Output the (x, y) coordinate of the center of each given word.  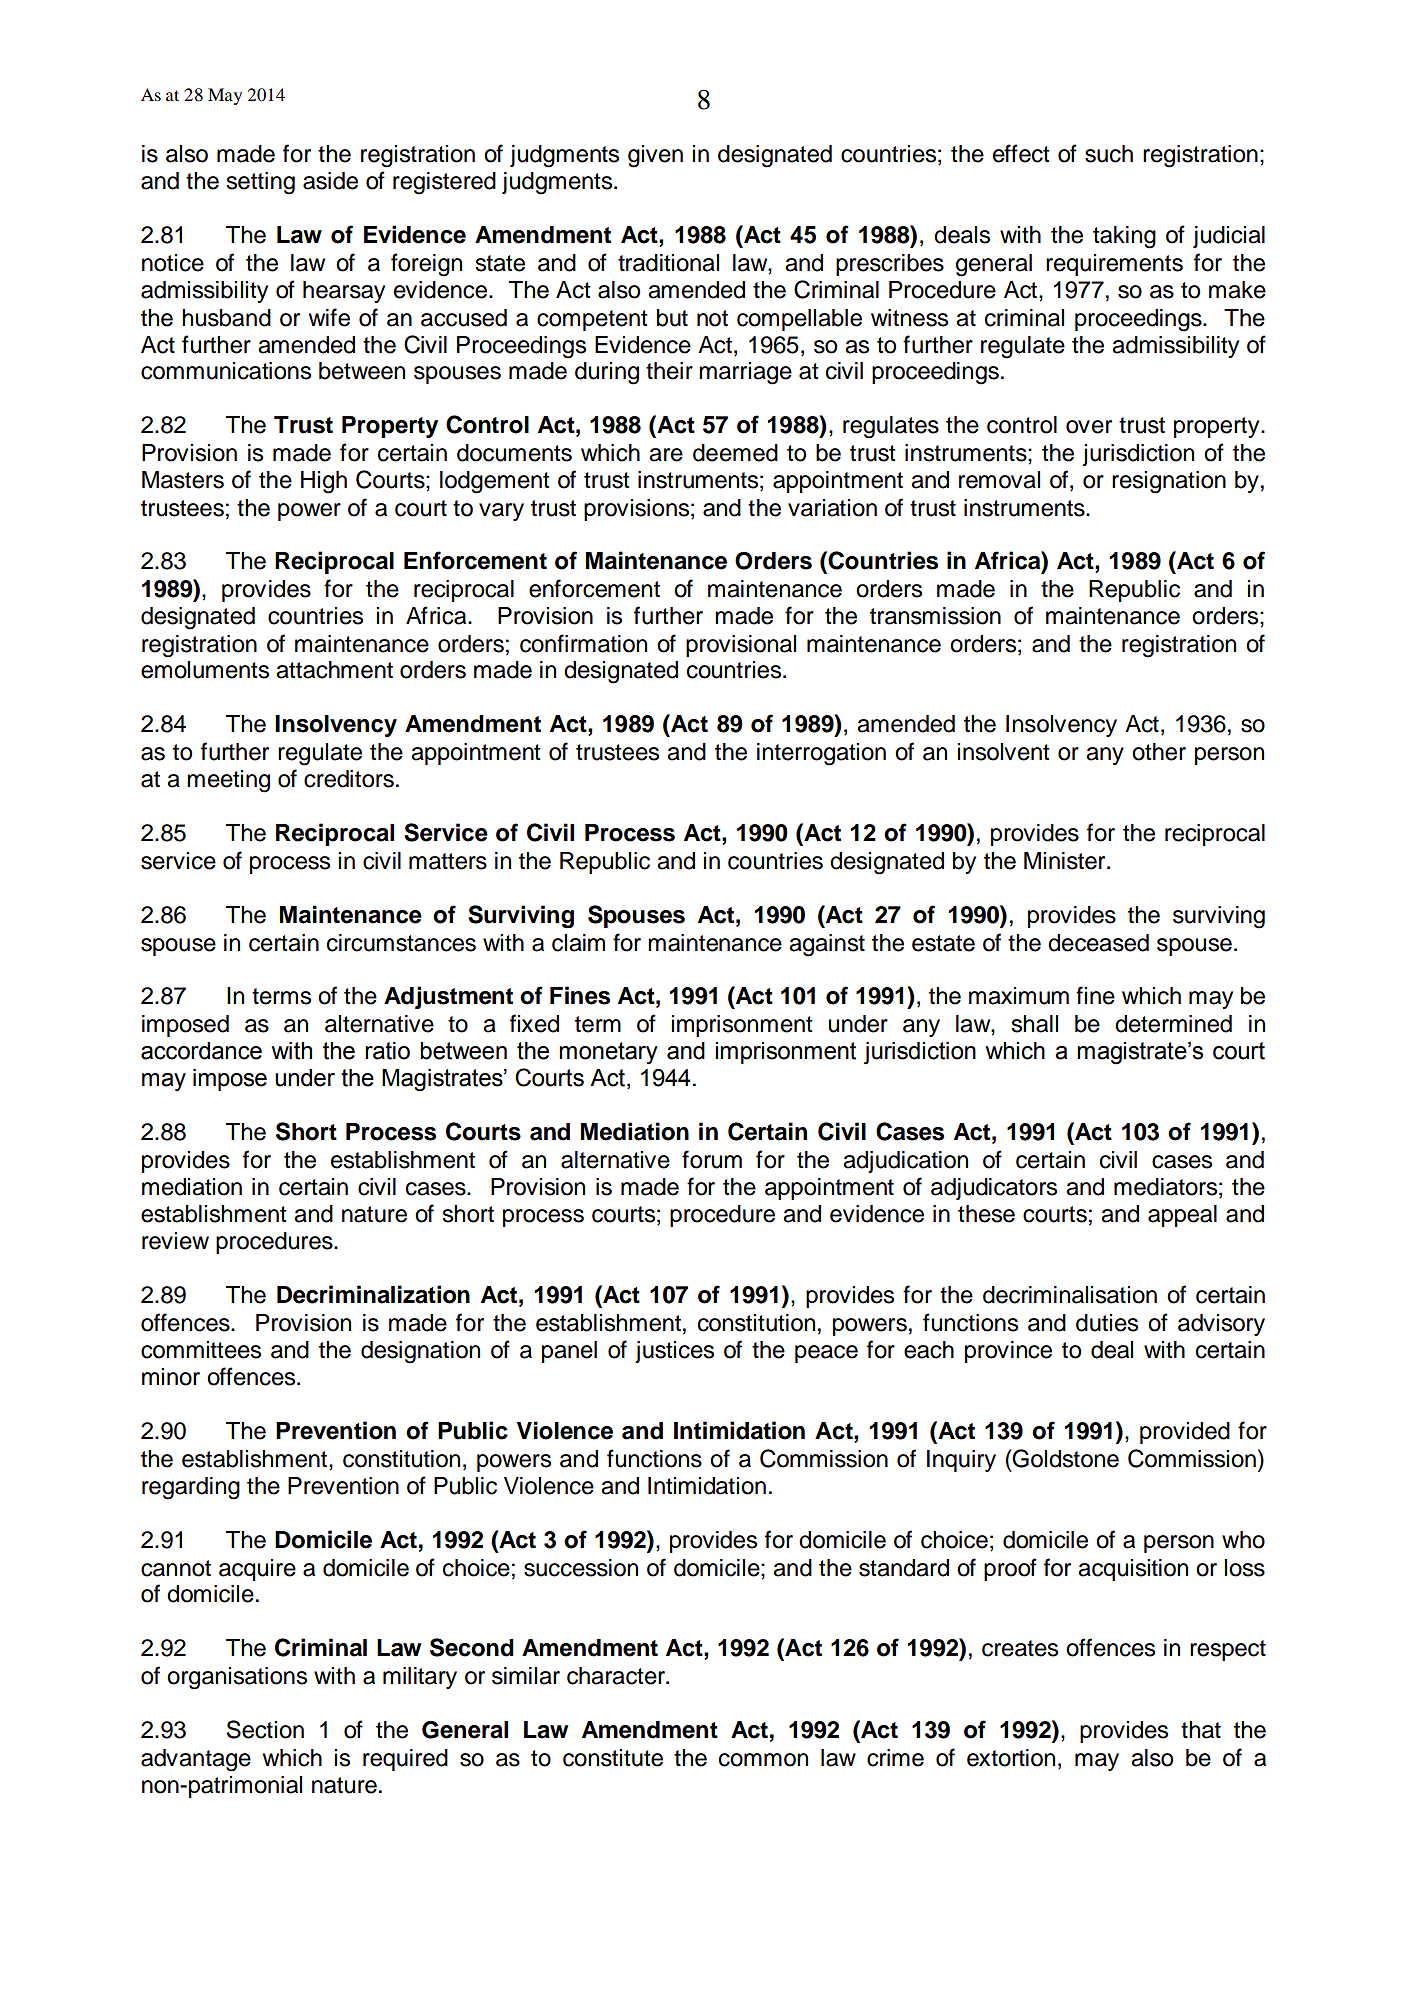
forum (712, 1159)
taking (1124, 237)
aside (330, 181)
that (1201, 1730)
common (763, 1760)
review (175, 1241)
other (1159, 752)
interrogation (821, 754)
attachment (334, 670)
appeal (1182, 1216)
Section (265, 1729)
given (655, 156)
